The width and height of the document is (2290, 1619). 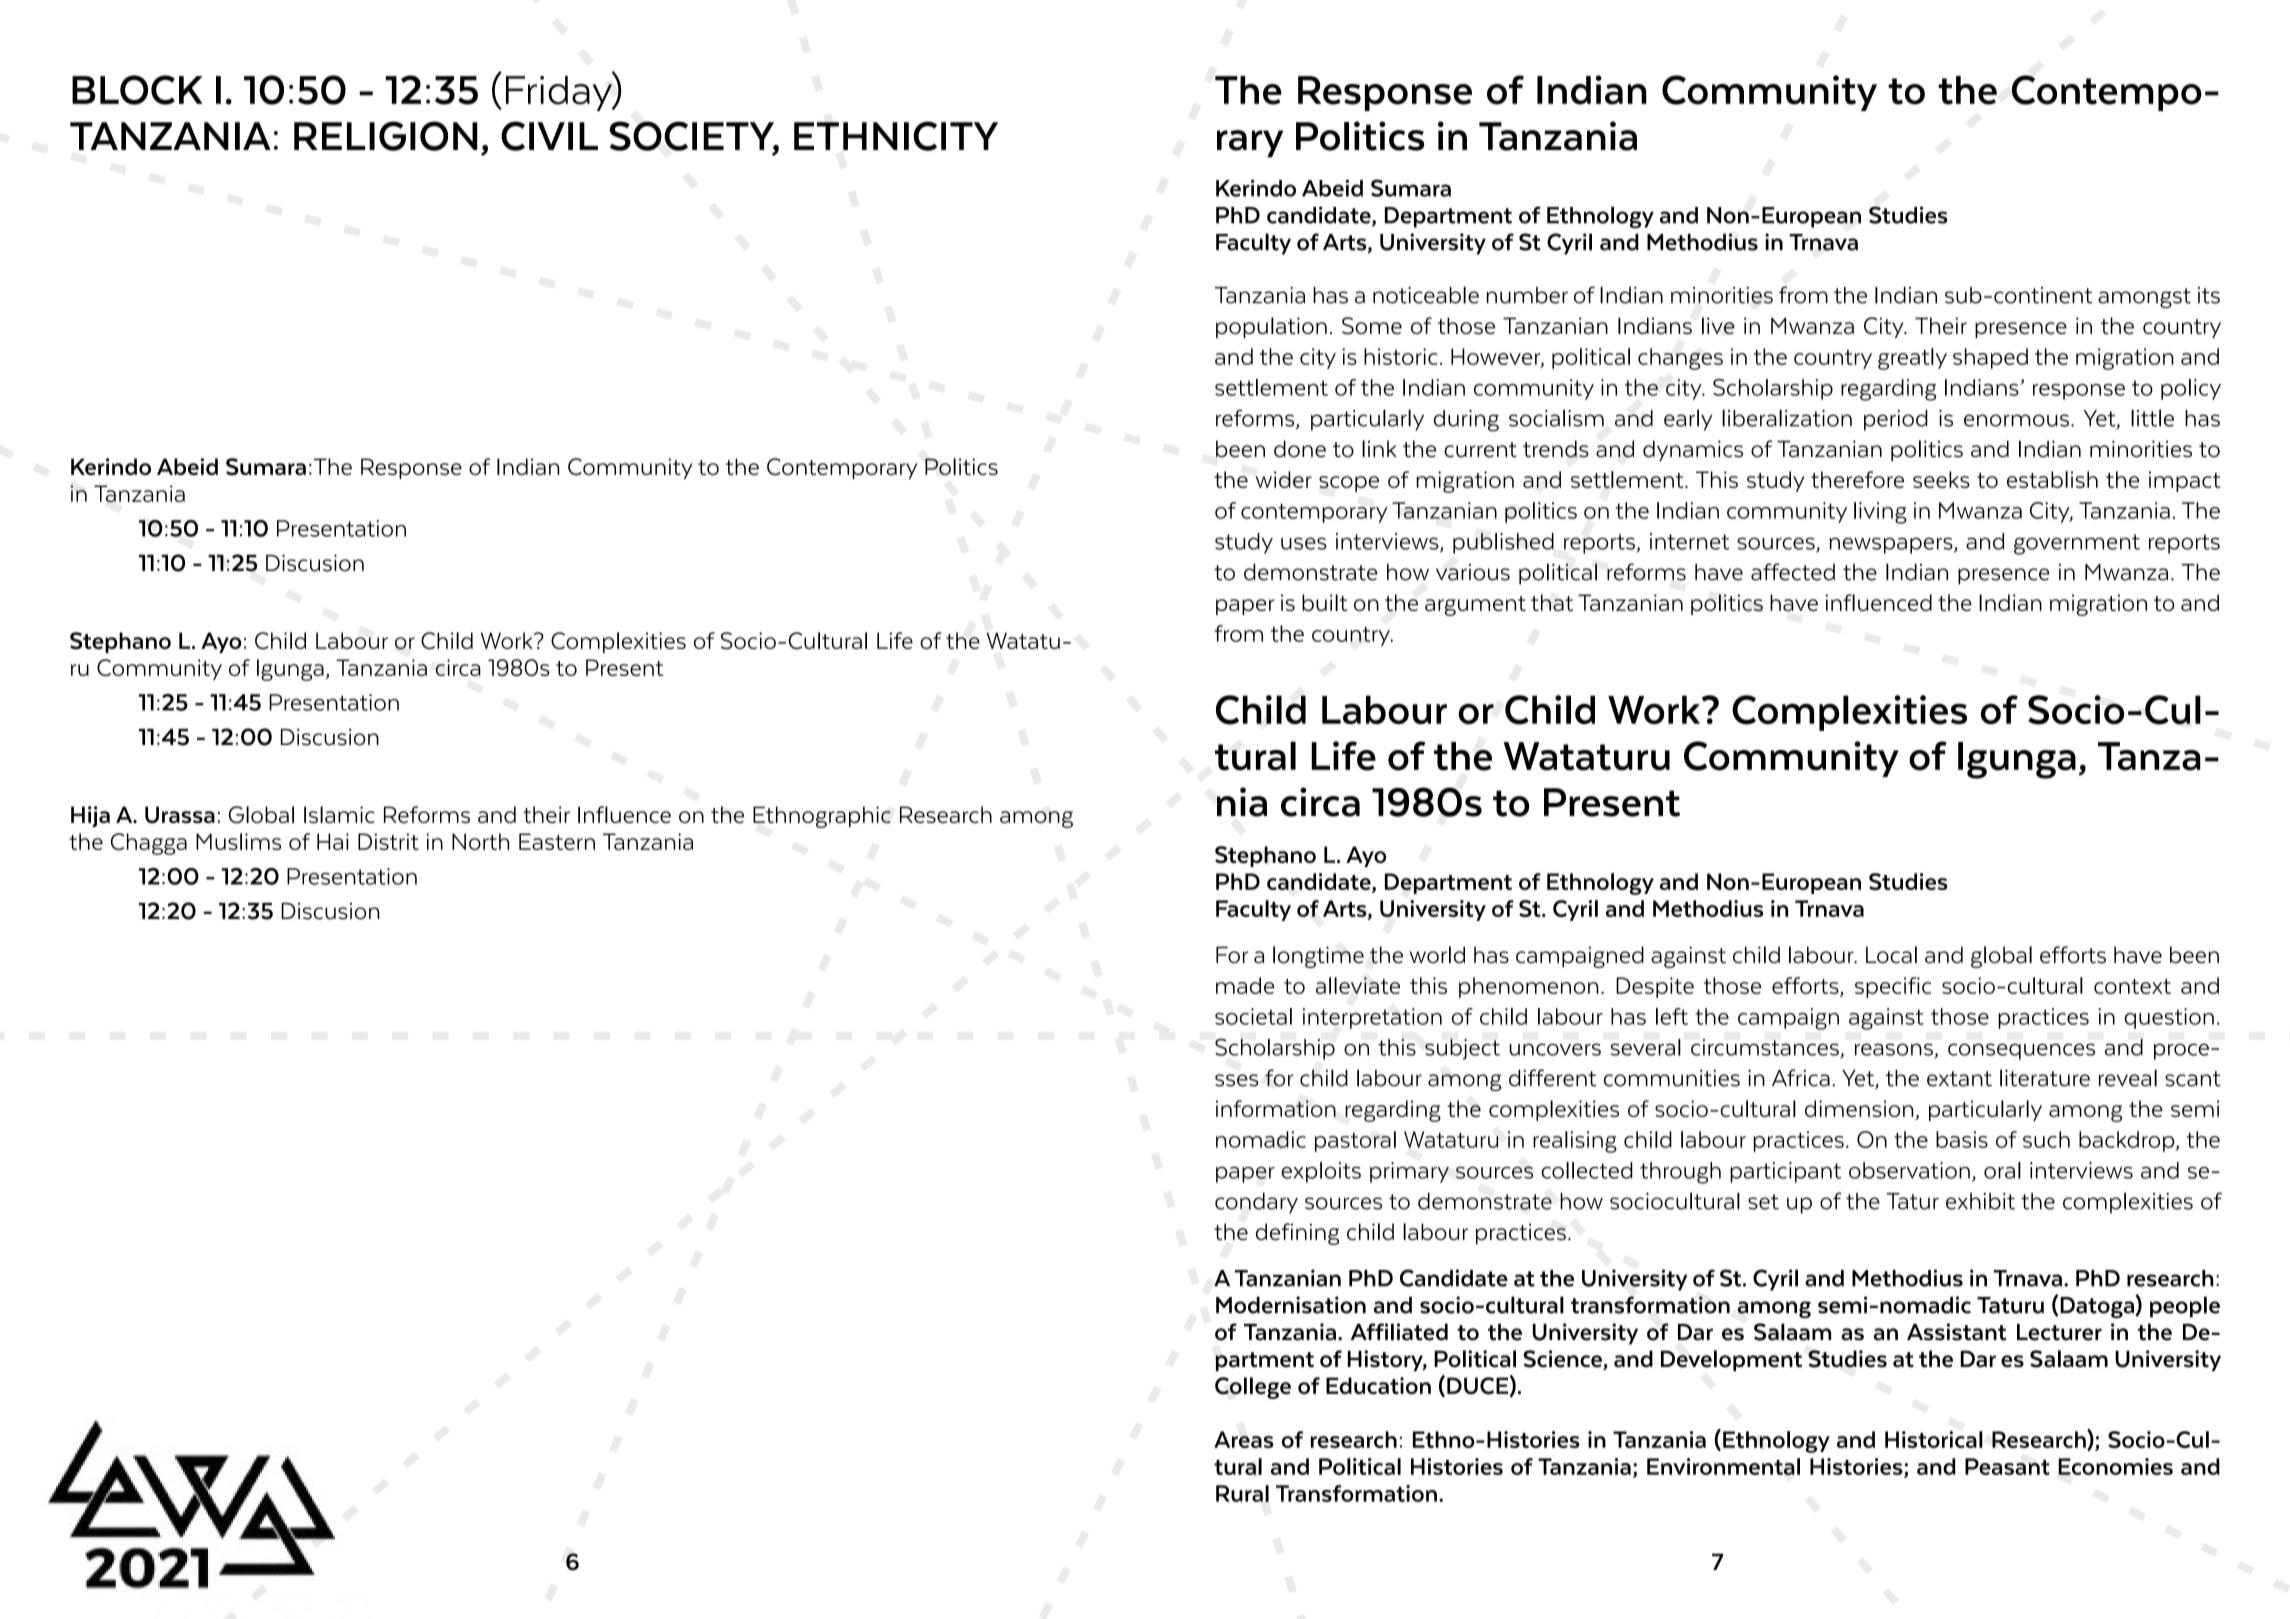 What do you see at coordinates (1718, 325) in the document?
I see `live` at bounding box center [1718, 325].
